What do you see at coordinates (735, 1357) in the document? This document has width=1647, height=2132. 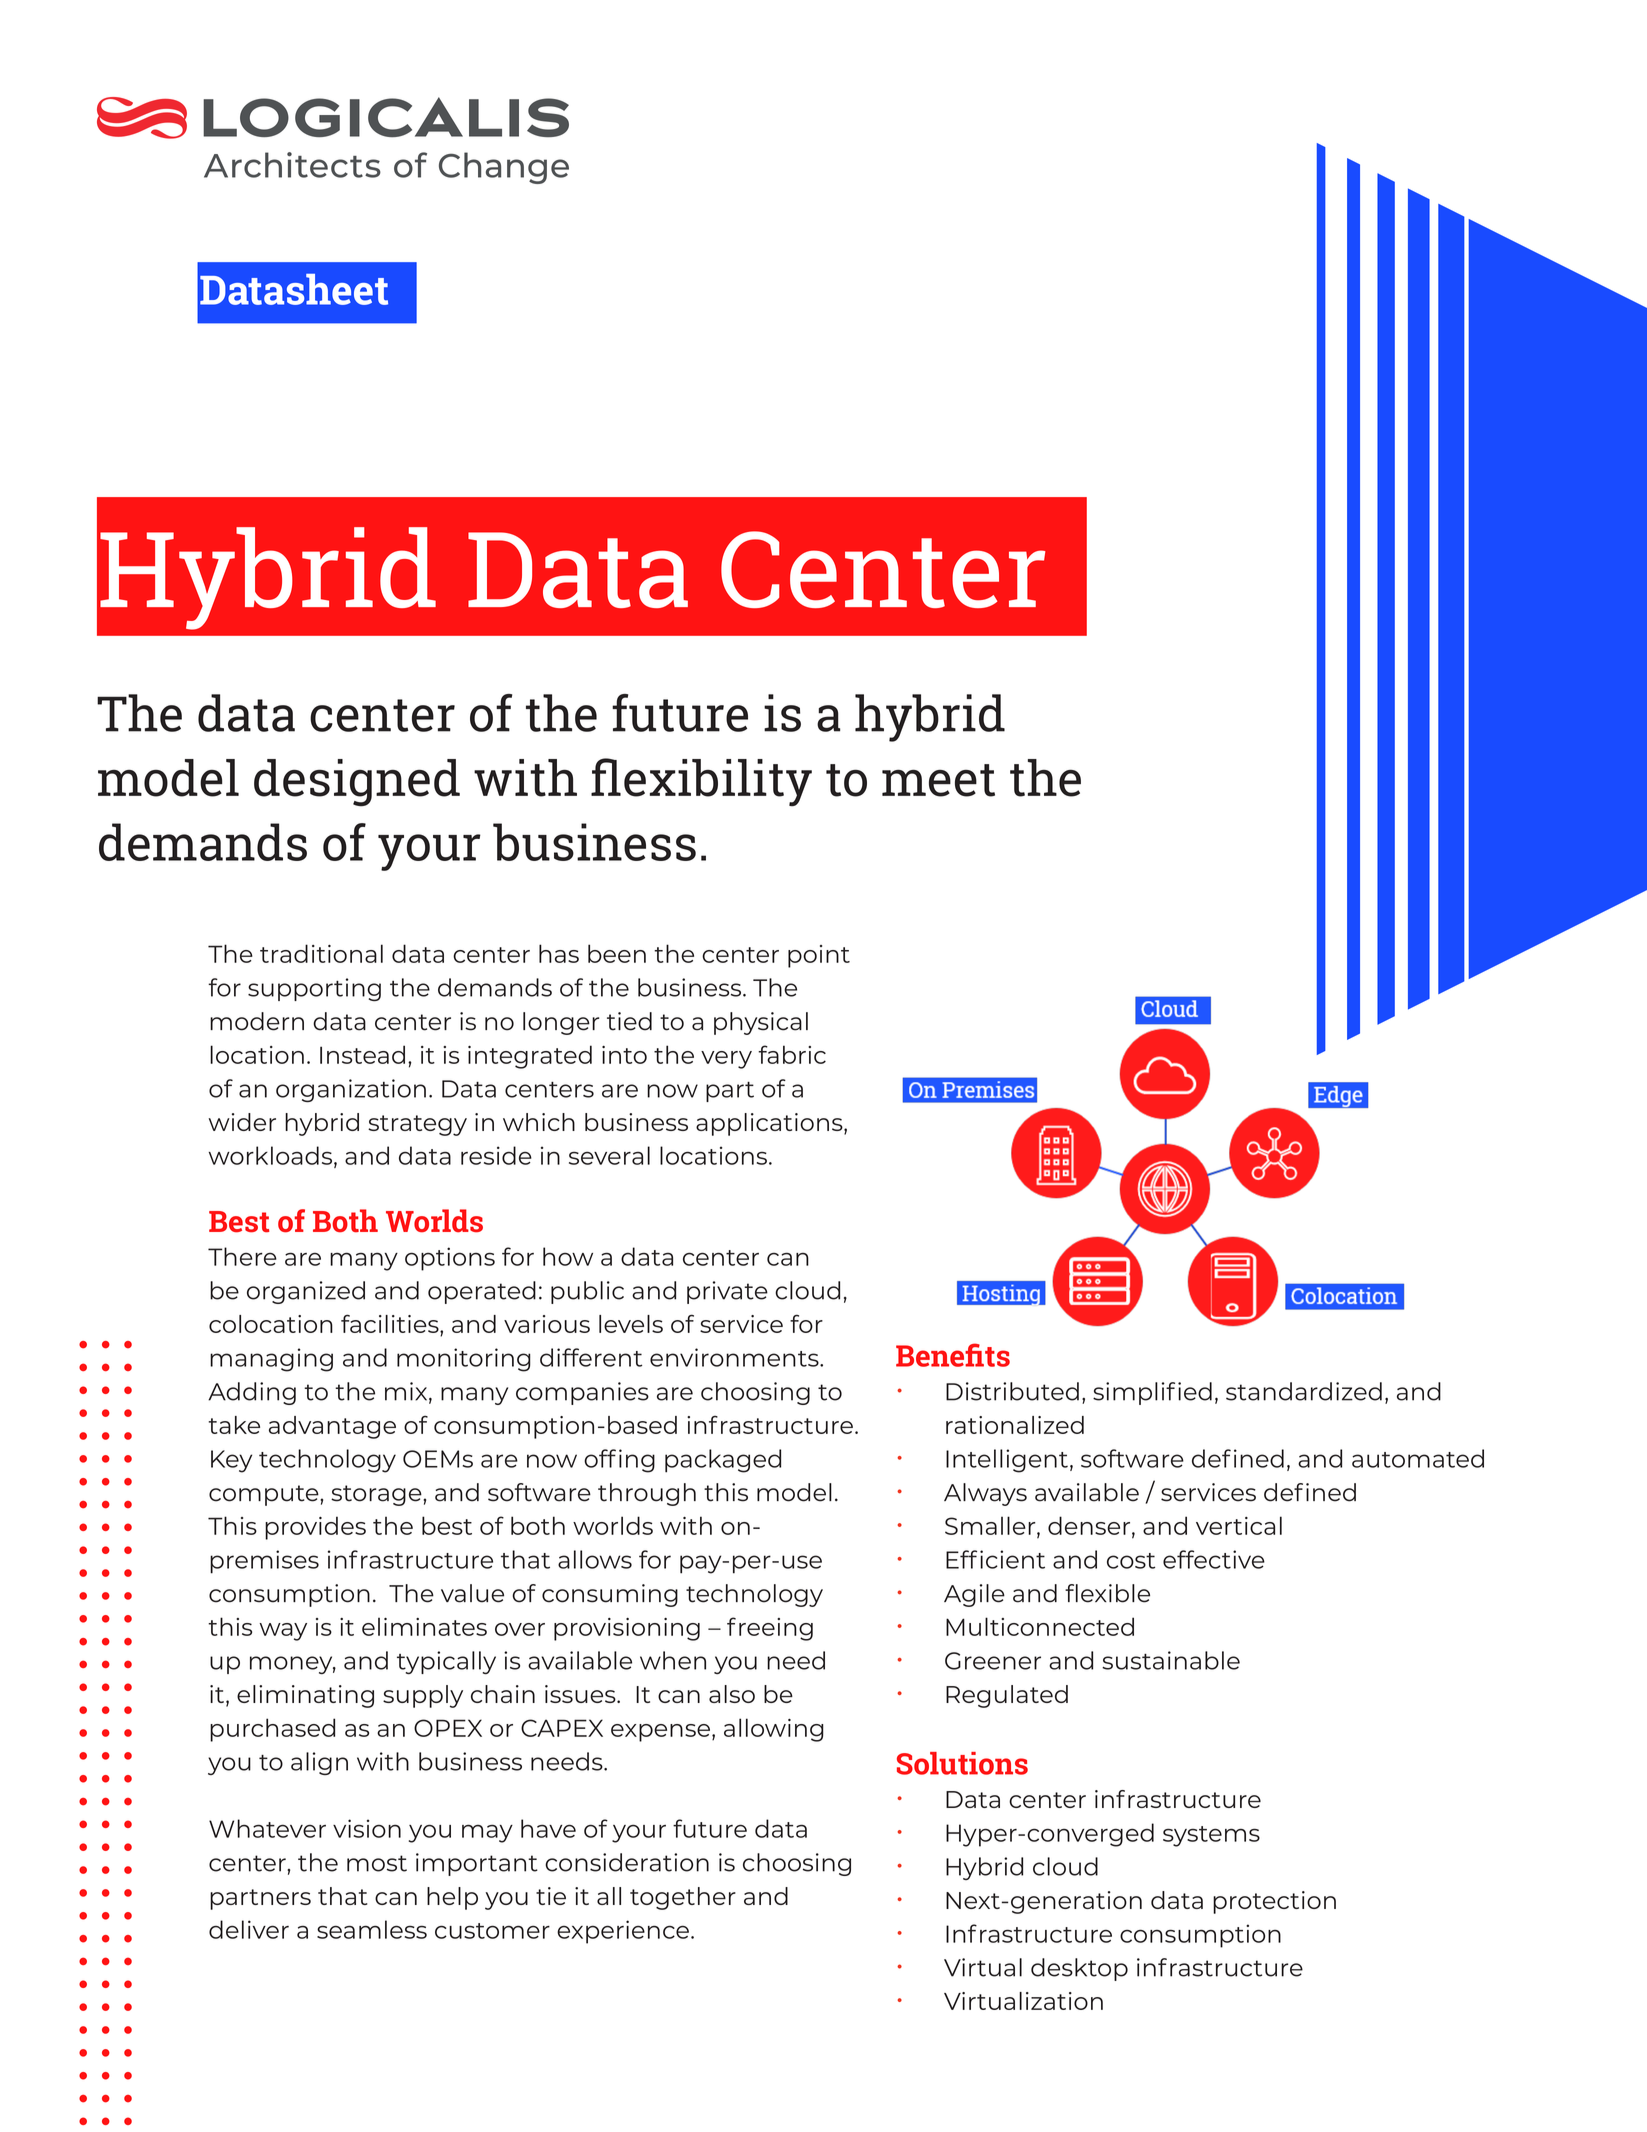 I see `environments` at bounding box center [735, 1357].
